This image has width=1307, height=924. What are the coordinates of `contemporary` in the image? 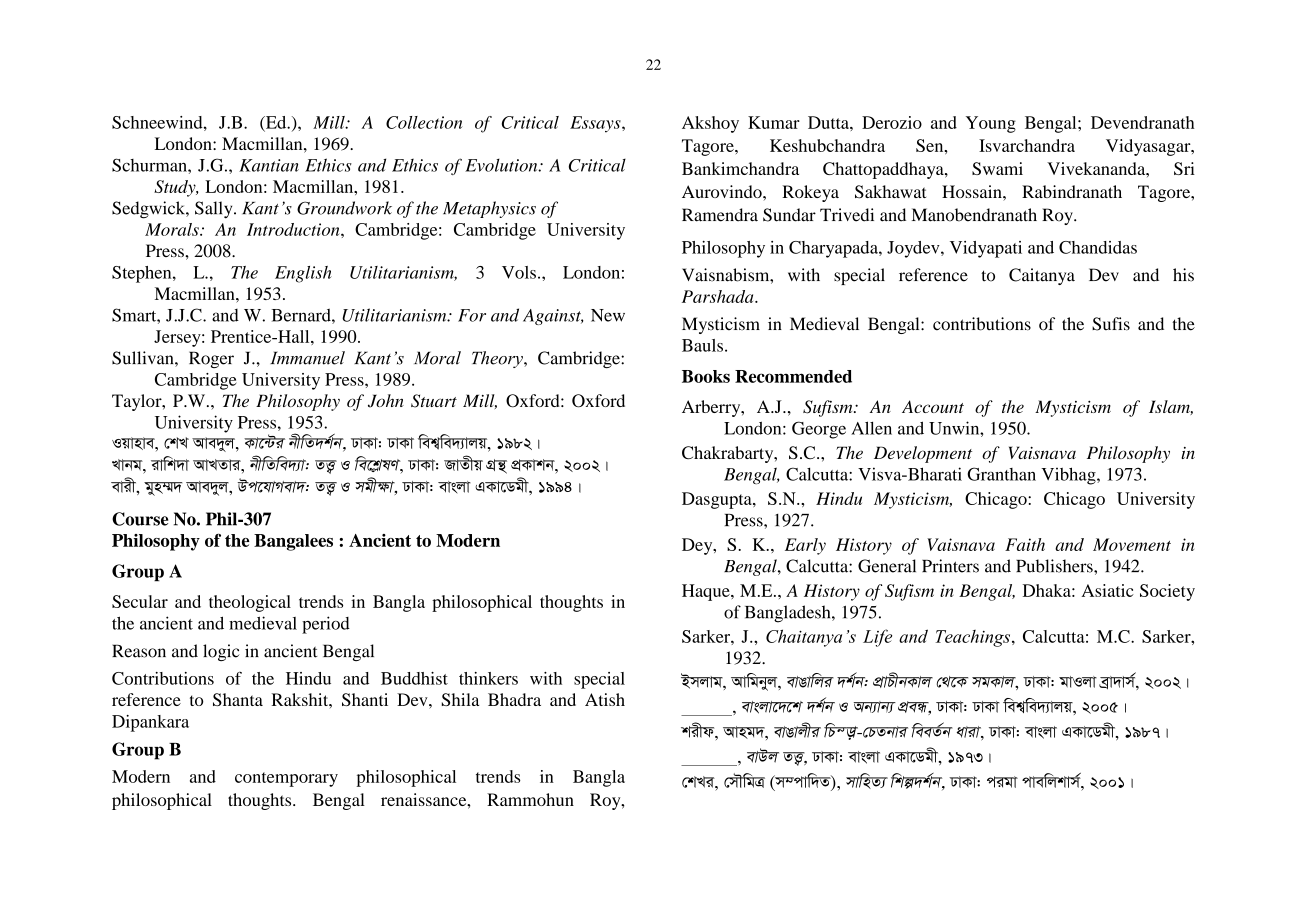 It's located at (286, 779).
